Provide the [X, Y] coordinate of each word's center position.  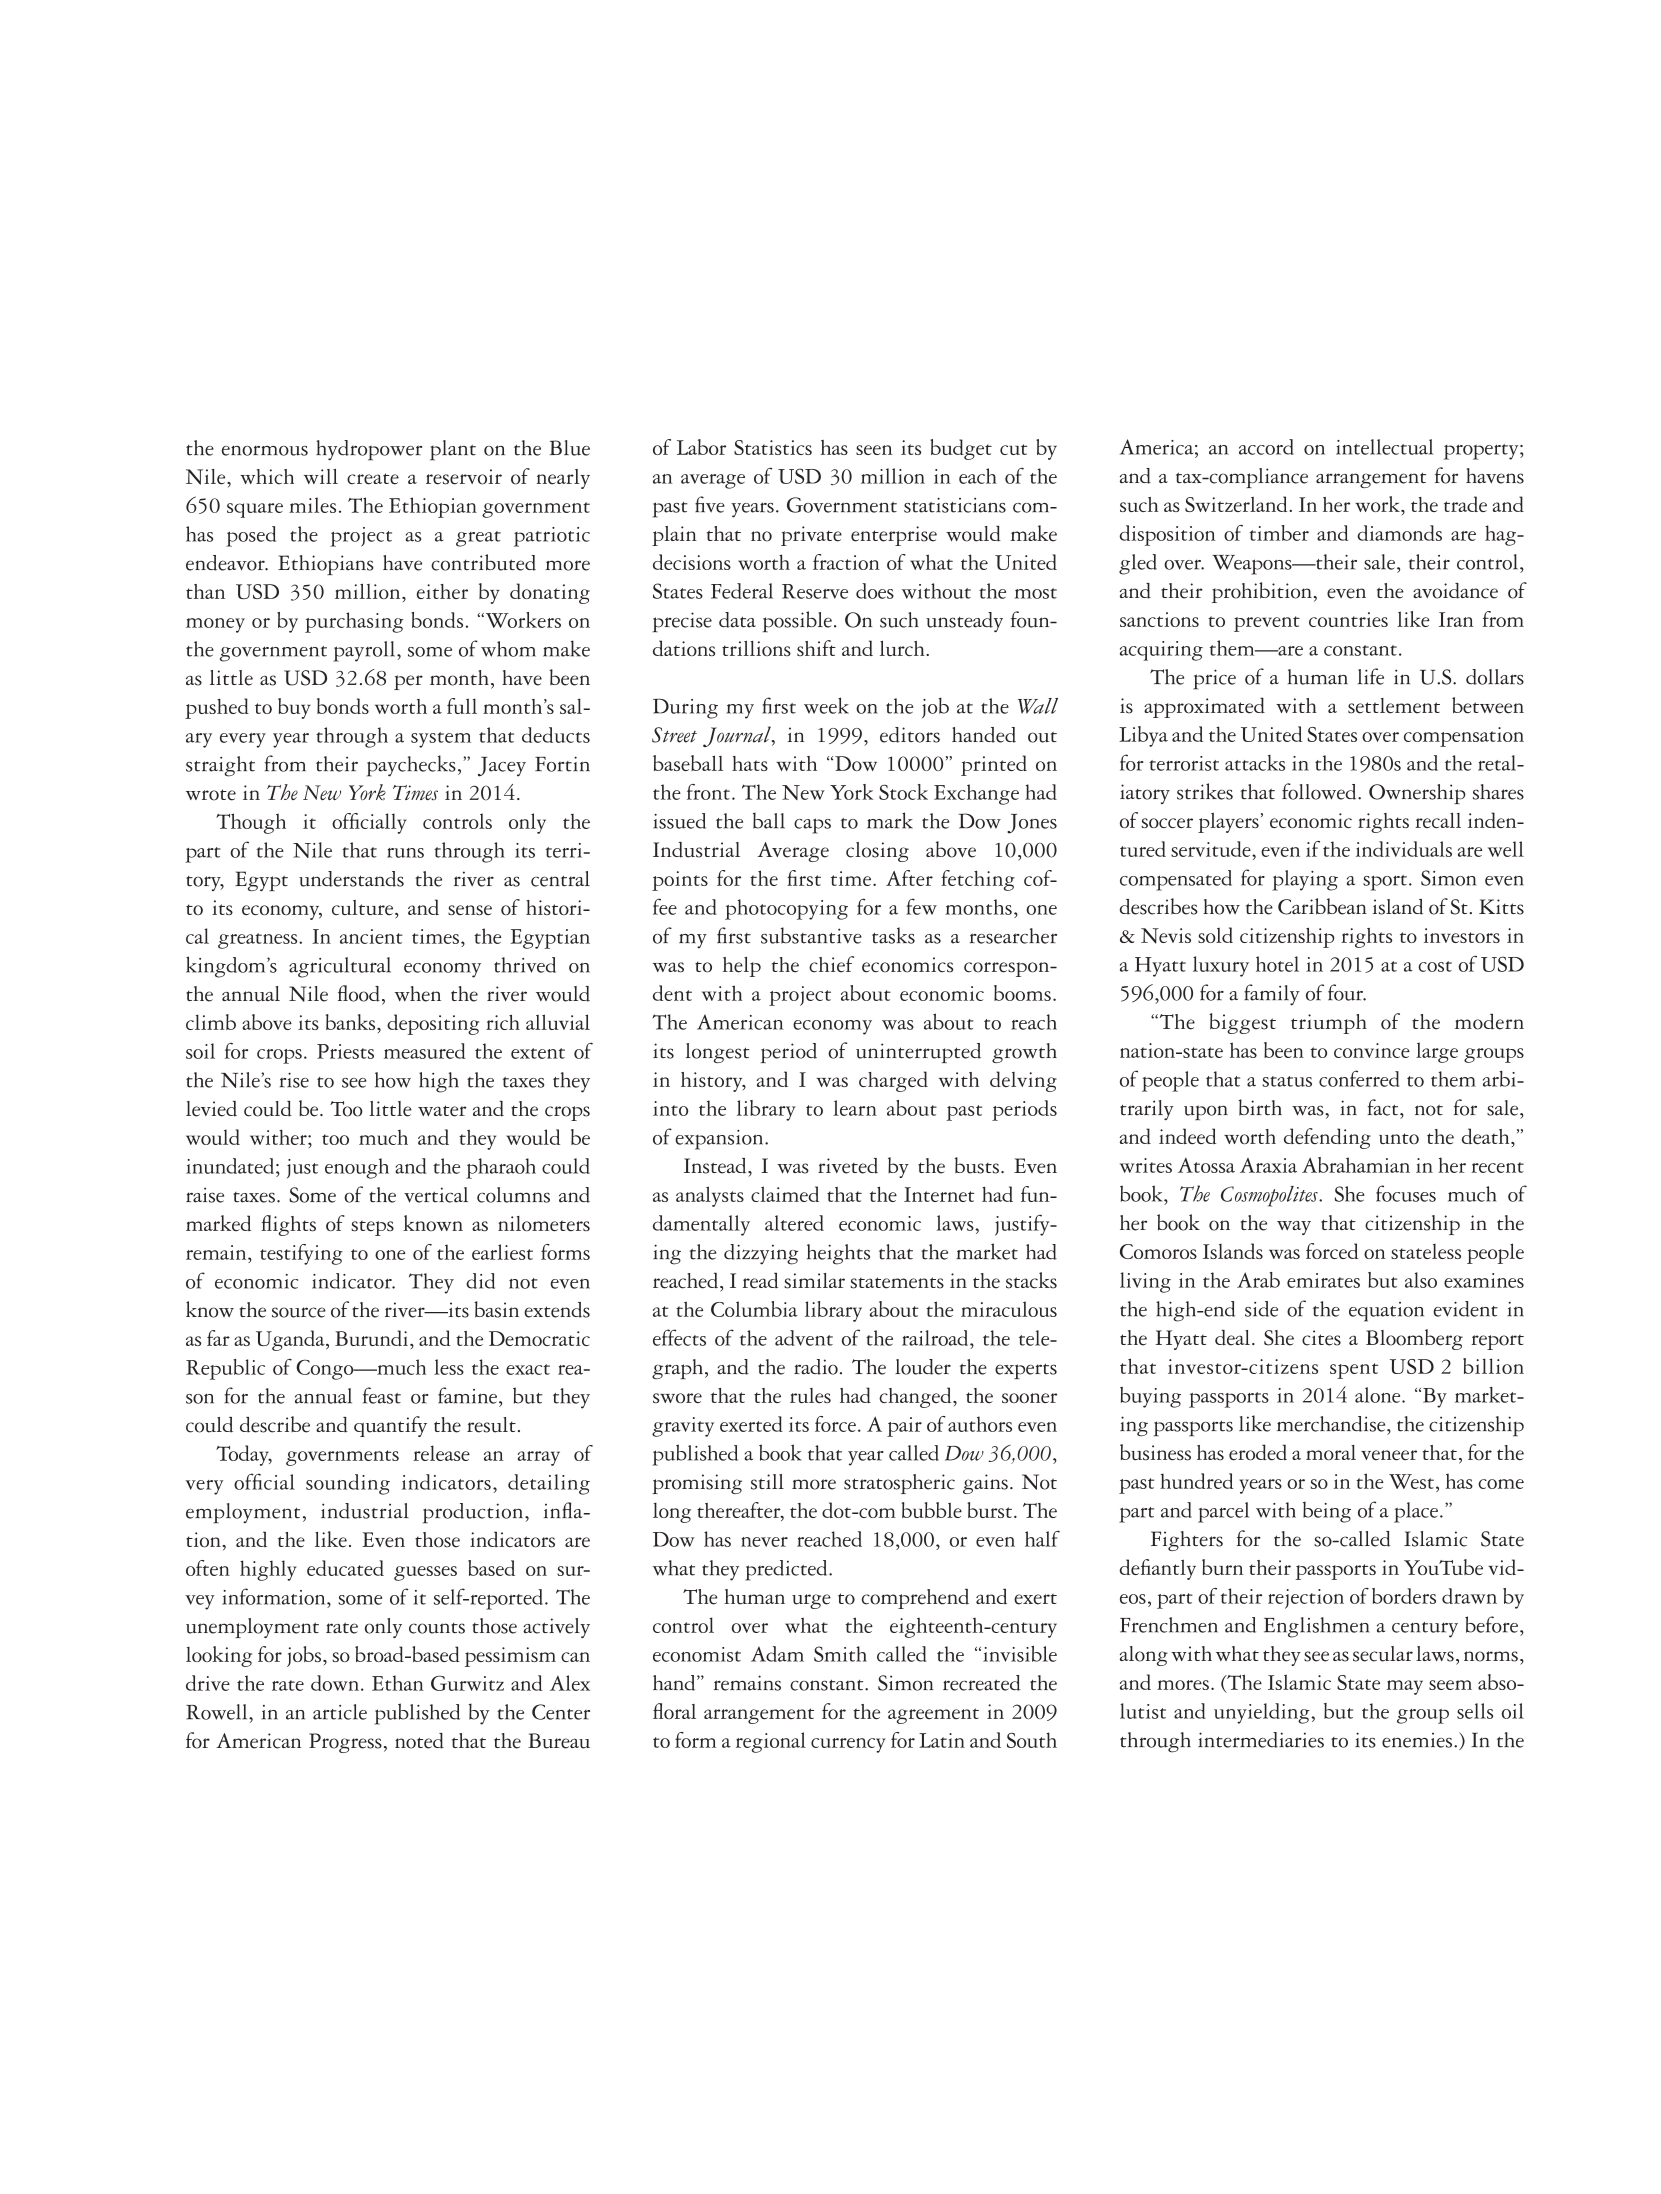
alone [1379, 1395]
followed [1320, 791]
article [340, 1712]
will [321, 476]
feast [382, 1395]
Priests [345, 1051]
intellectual [1384, 447]
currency [848, 1745]
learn [855, 1108]
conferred [1359, 1078]
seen [874, 450]
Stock [903, 792]
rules [810, 1395]
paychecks [411, 766]
